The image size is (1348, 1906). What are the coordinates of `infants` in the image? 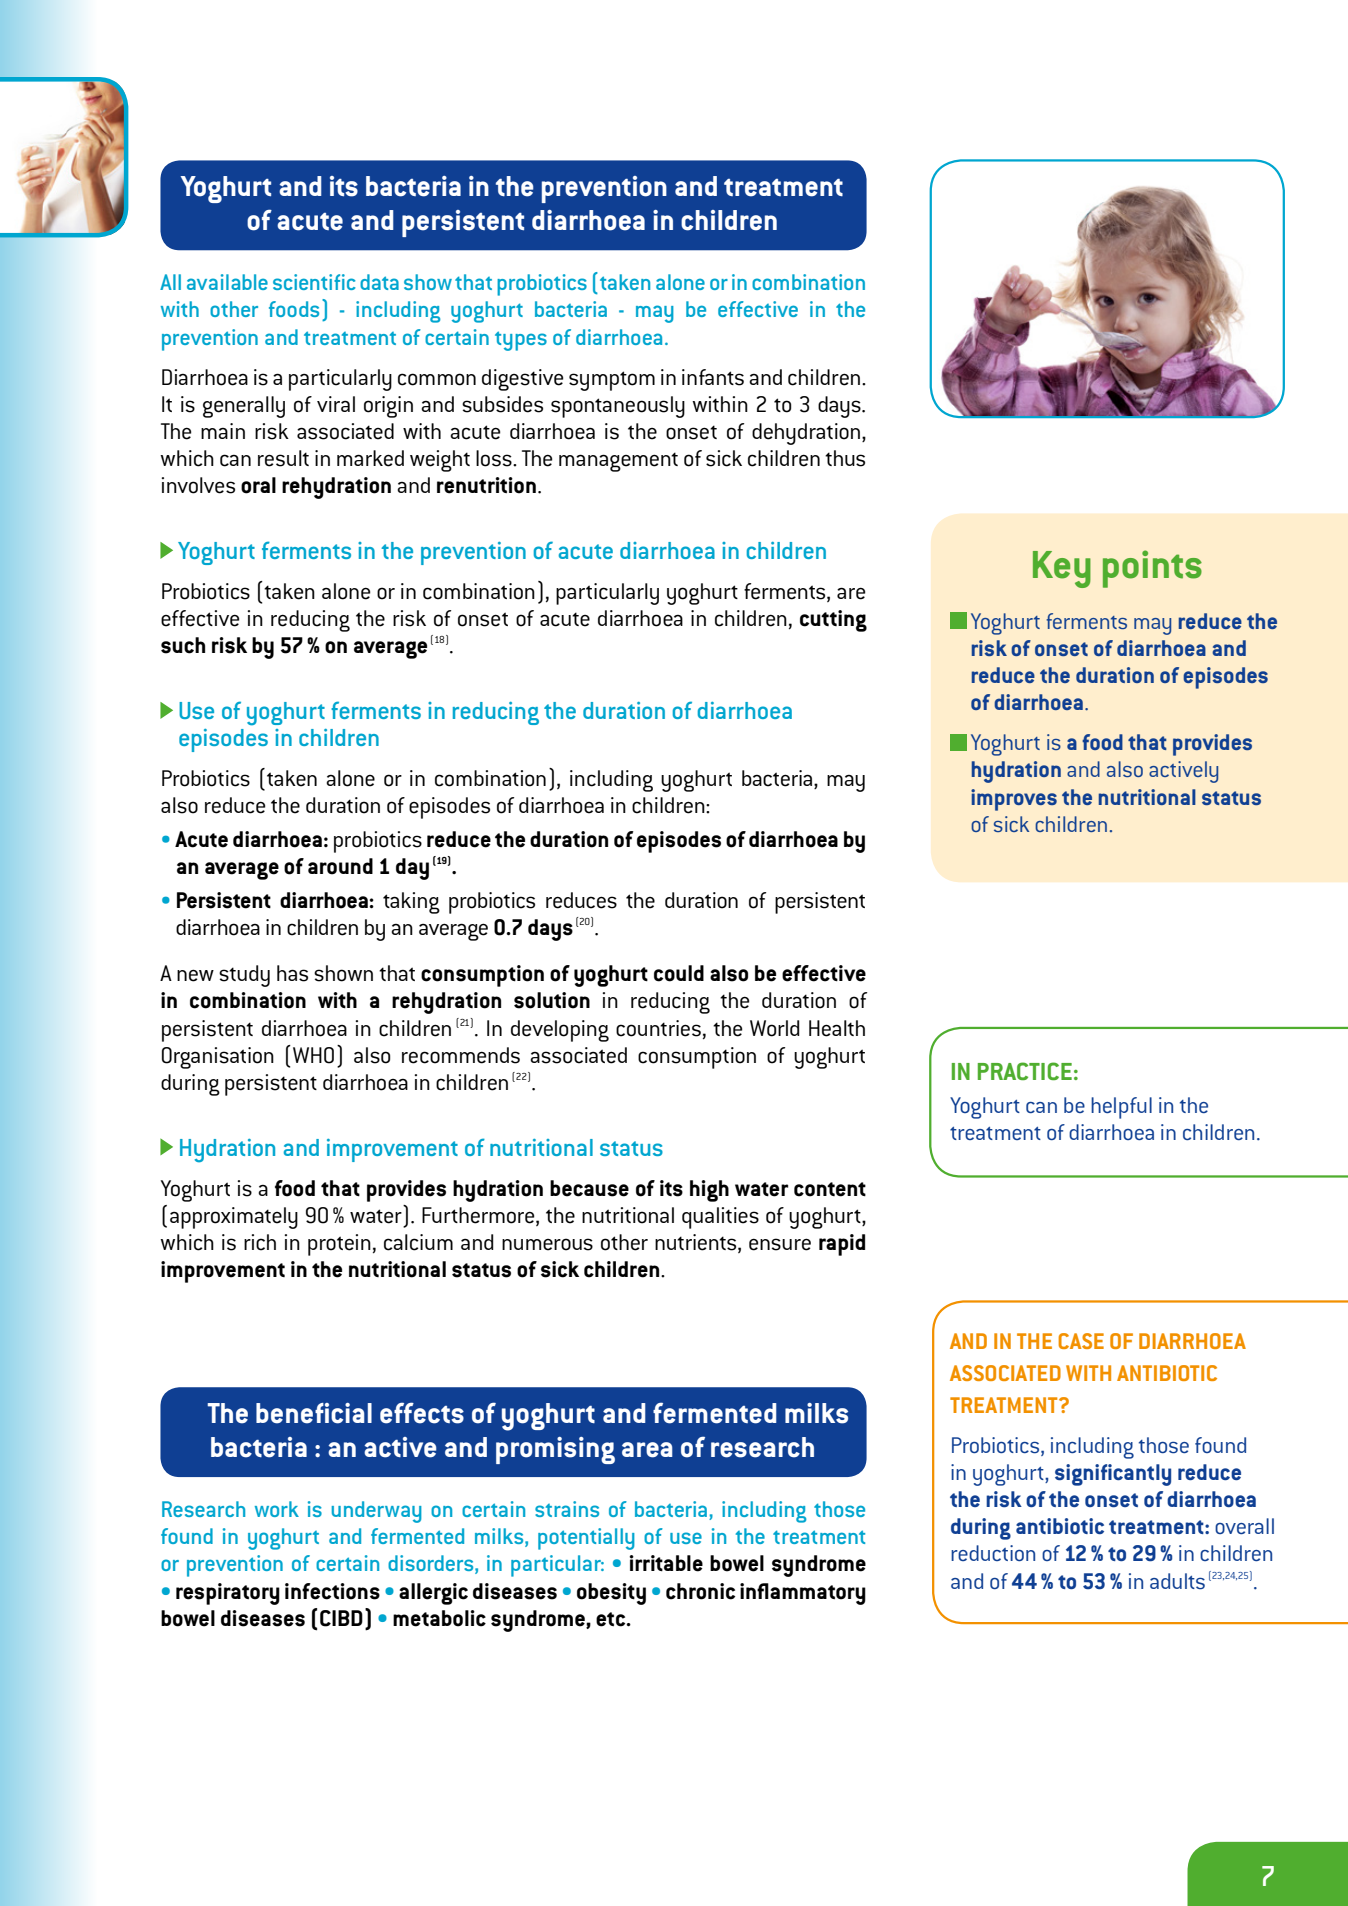 It's located at (713, 377).
